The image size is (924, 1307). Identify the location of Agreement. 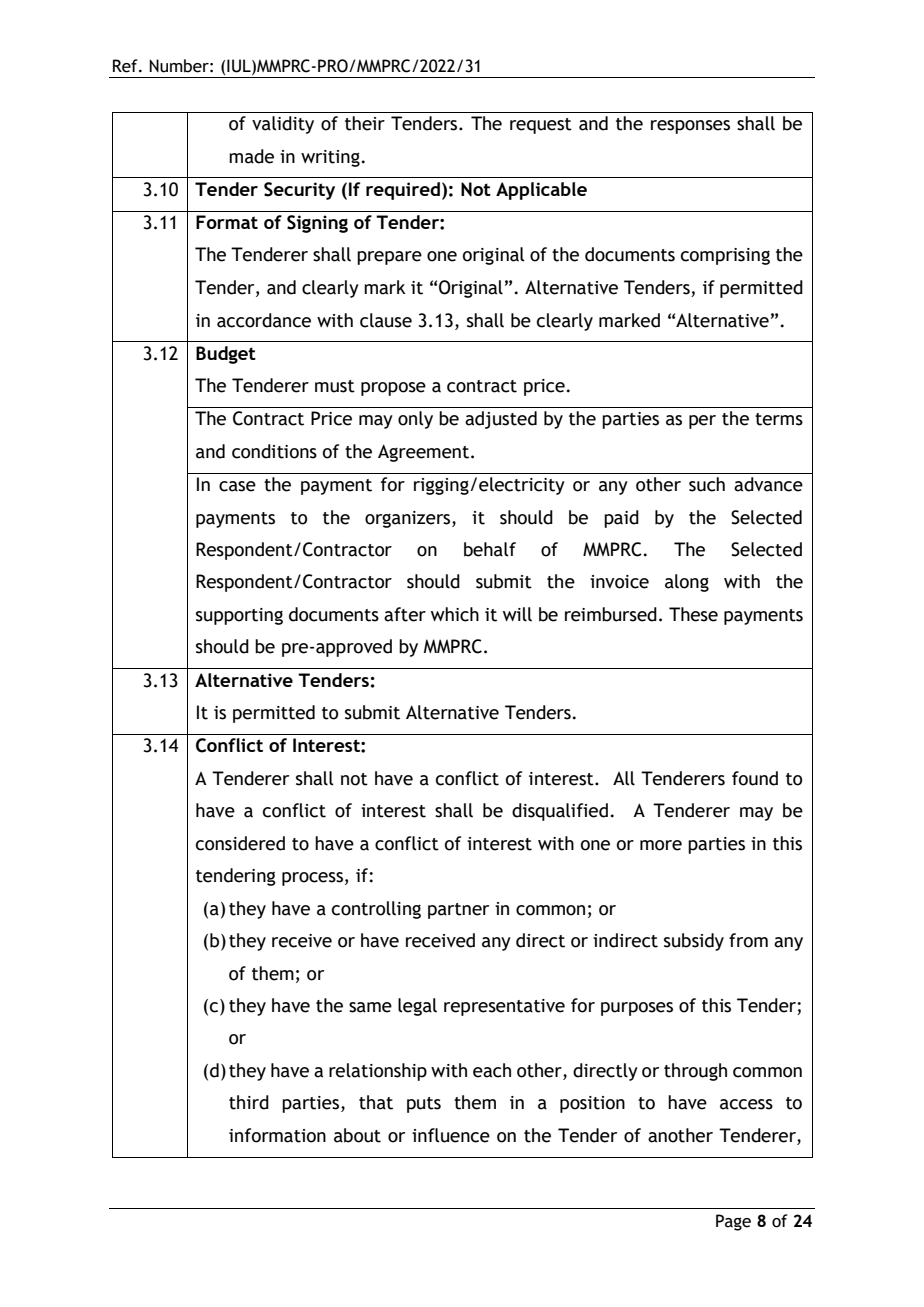
(423, 453).
